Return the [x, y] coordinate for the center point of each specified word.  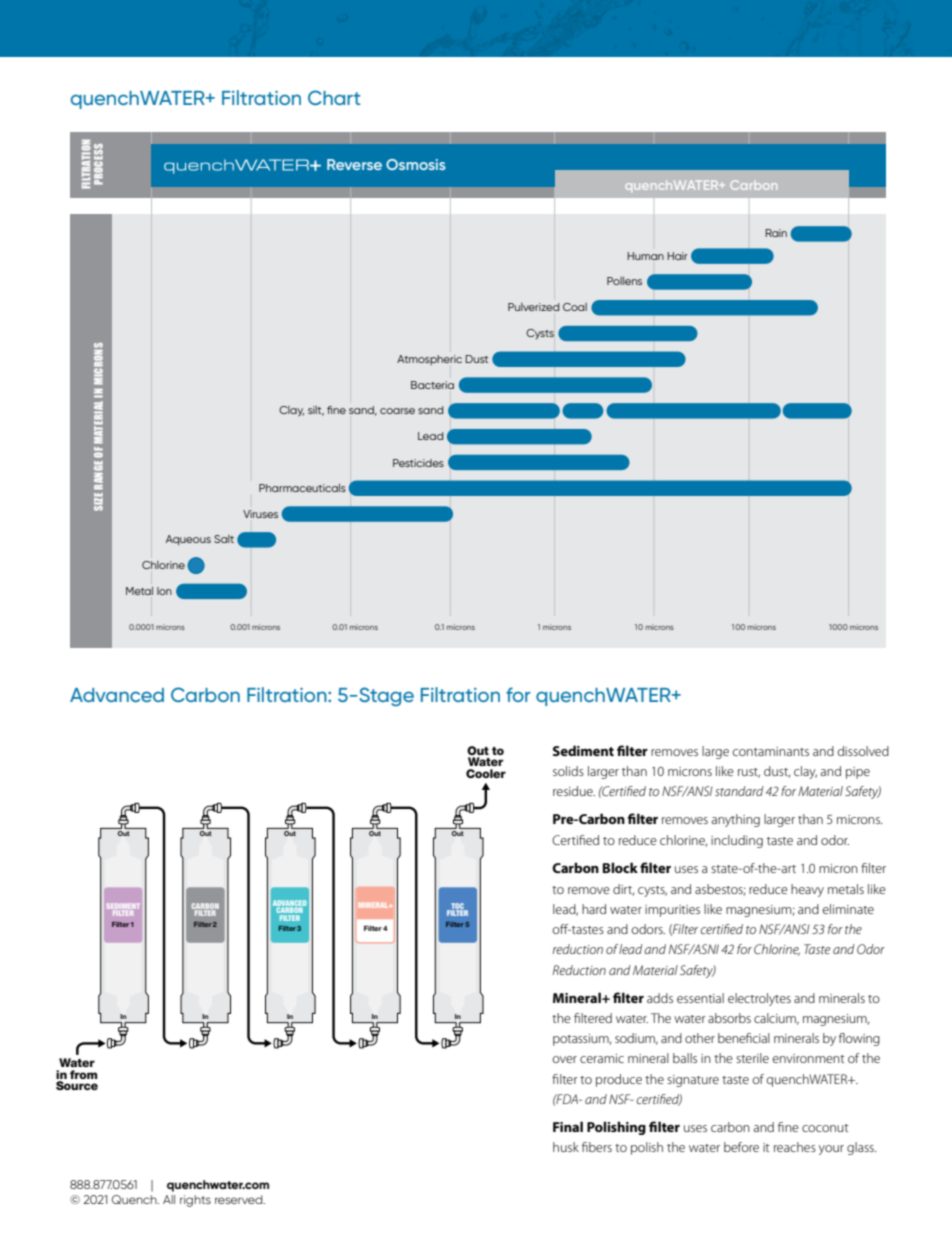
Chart [334, 97]
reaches [795, 1147]
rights [195, 1201]
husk [566, 1147]
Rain [776, 233]
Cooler [486, 773]
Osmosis [416, 164]
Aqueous [188, 540]
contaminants [771, 751]
